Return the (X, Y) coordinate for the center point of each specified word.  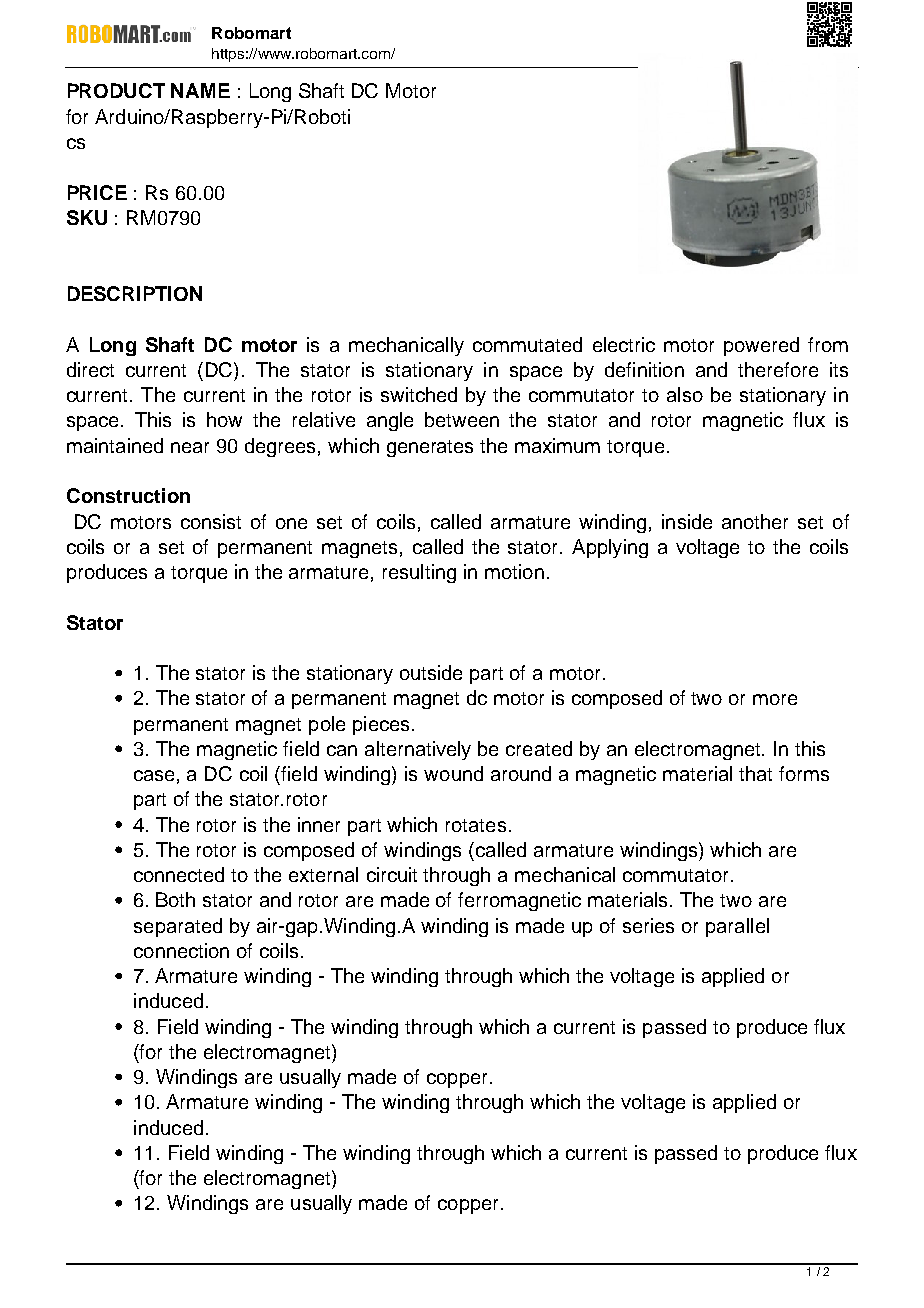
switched (419, 394)
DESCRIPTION (135, 293)
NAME (200, 90)
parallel (737, 927)
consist (211, 521)
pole (327, 725)
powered (761, 346)
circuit (392, 874)
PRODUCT (116, 90)
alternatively (418, 750)
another (755, 521)
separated (178, 927)
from (828, 344)
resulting (419, 573)
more (775, 699)
